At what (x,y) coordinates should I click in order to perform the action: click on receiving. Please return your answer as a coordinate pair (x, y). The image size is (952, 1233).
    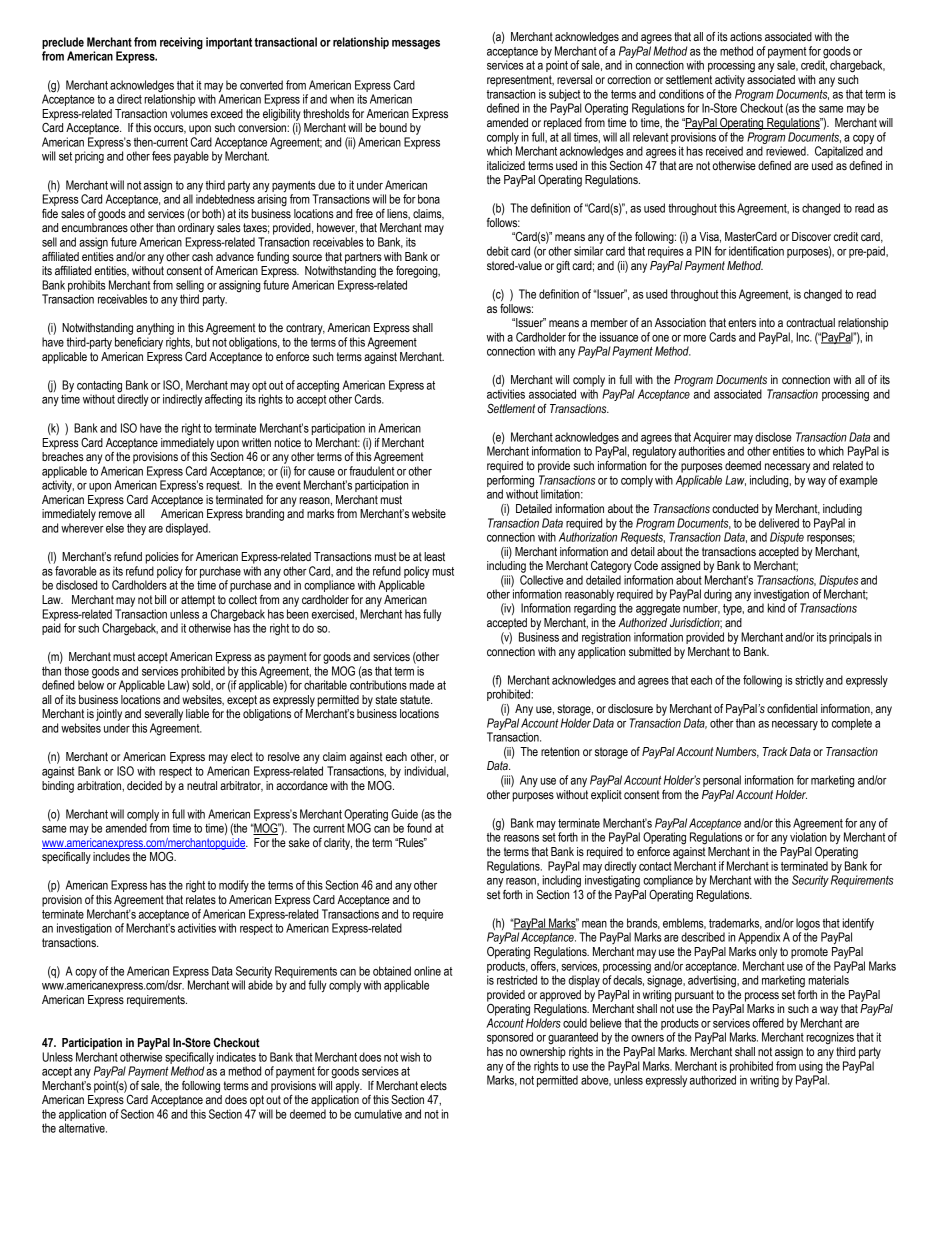
    Looking at the image, I should click on (181, 43).
